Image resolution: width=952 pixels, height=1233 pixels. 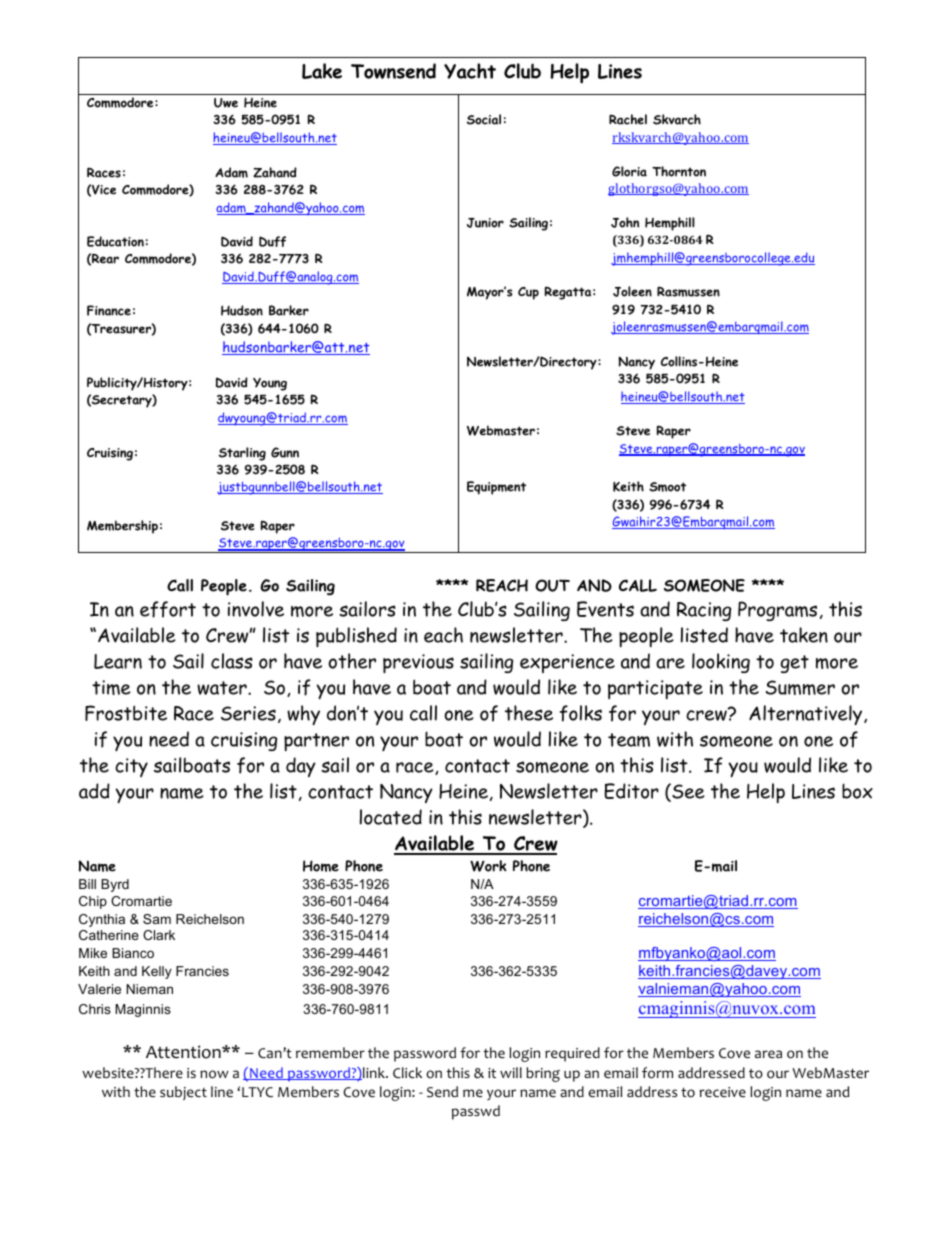 What do you see at coordinates (226, 103) in the image?
I see `Uwe` at bounding box center [226, 103].
